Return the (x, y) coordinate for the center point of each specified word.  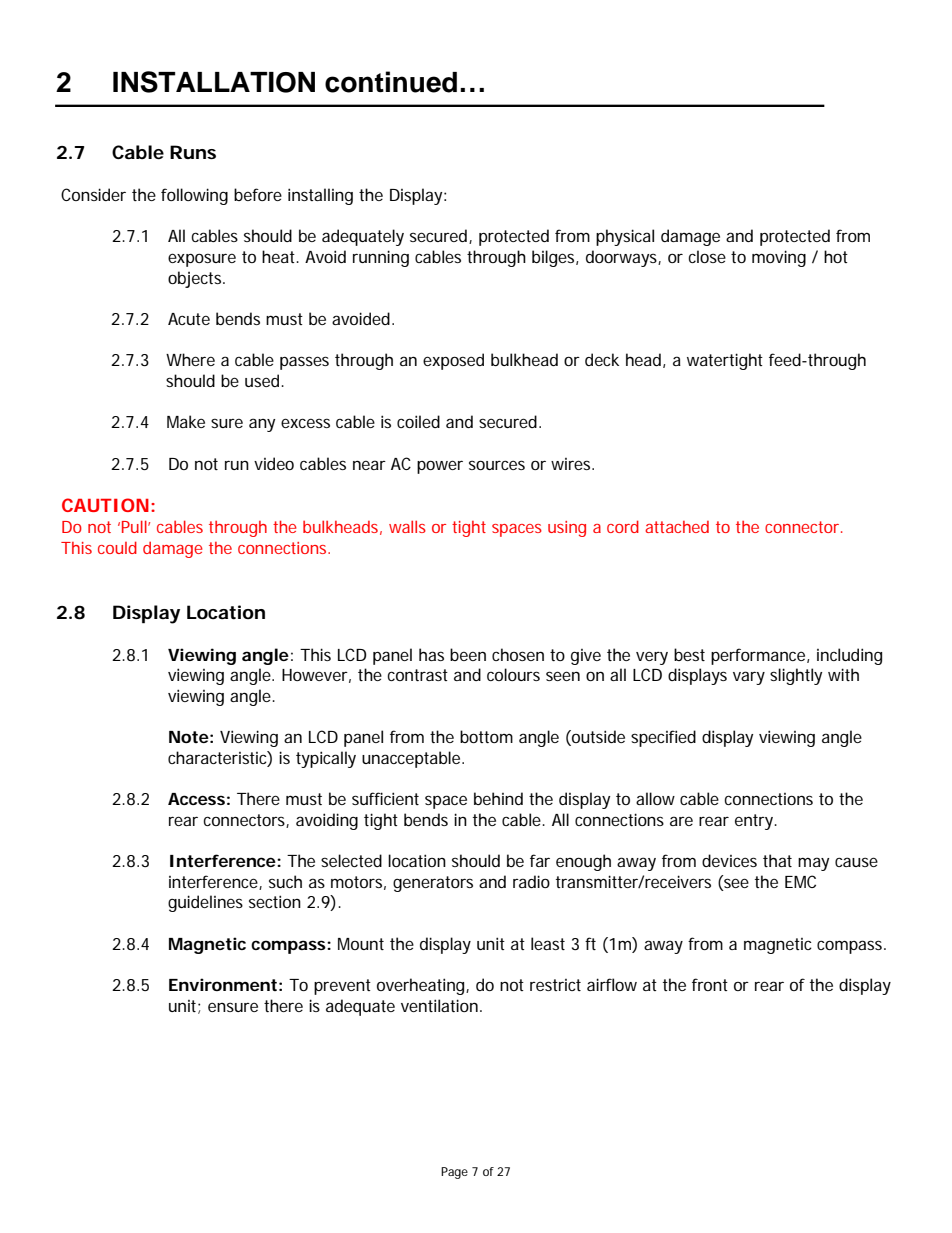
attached (677, 527)
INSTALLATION (214, 82)
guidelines (205, 903)
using (567, 529)
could (117, 547)
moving (779, 258)
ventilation (441, 1005)
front (710, 984)
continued (391, 82)
